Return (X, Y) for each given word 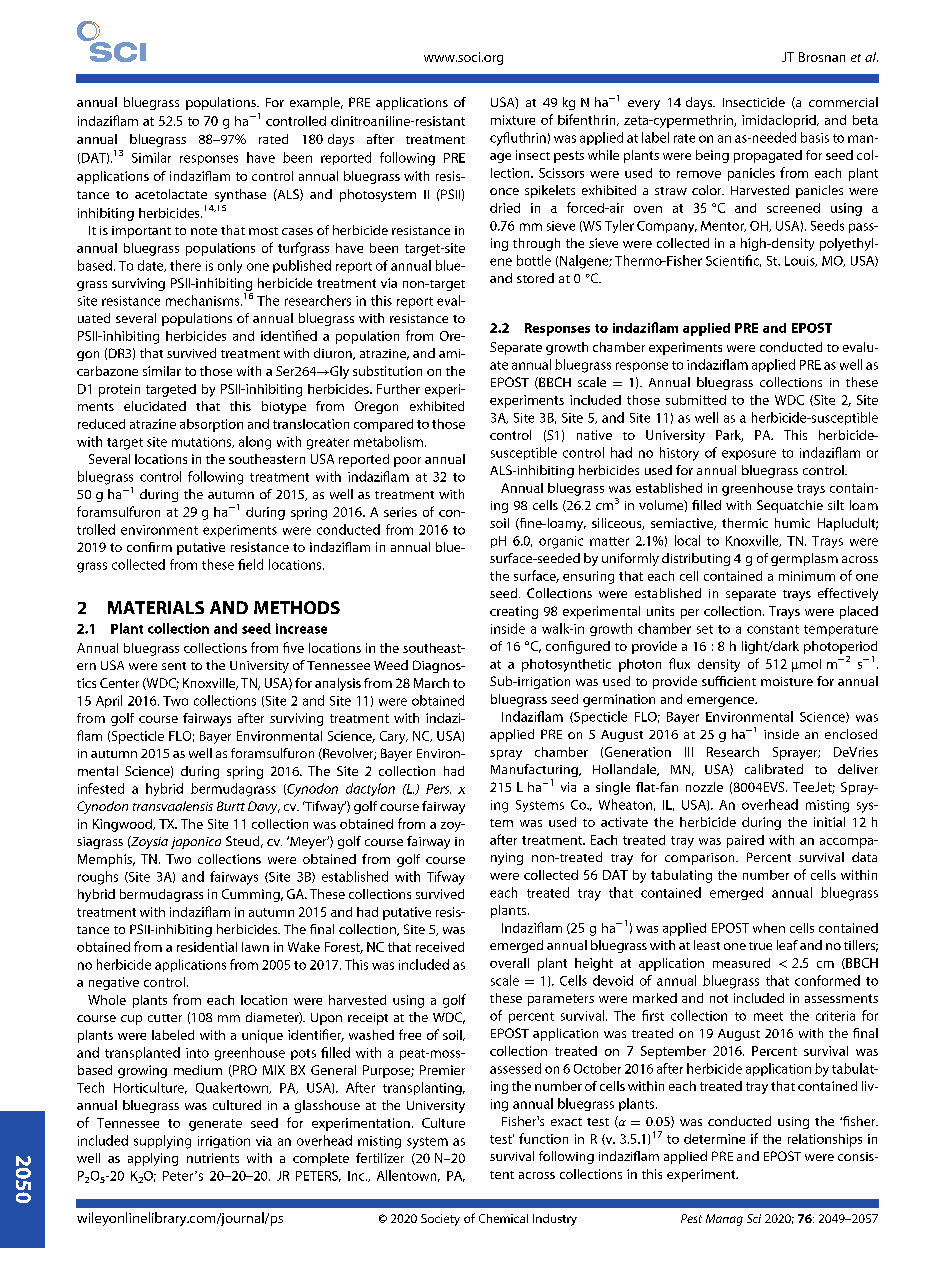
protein (119, 390)
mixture (513, 120)
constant (773, 629)
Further (398, 389)
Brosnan (822, 57)
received (440, 947)
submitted (696, 400)
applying (153, 1159)
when (769, 928)
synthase (240, 195)
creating (514, 612)
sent (174, 666)
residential (207, 947)
